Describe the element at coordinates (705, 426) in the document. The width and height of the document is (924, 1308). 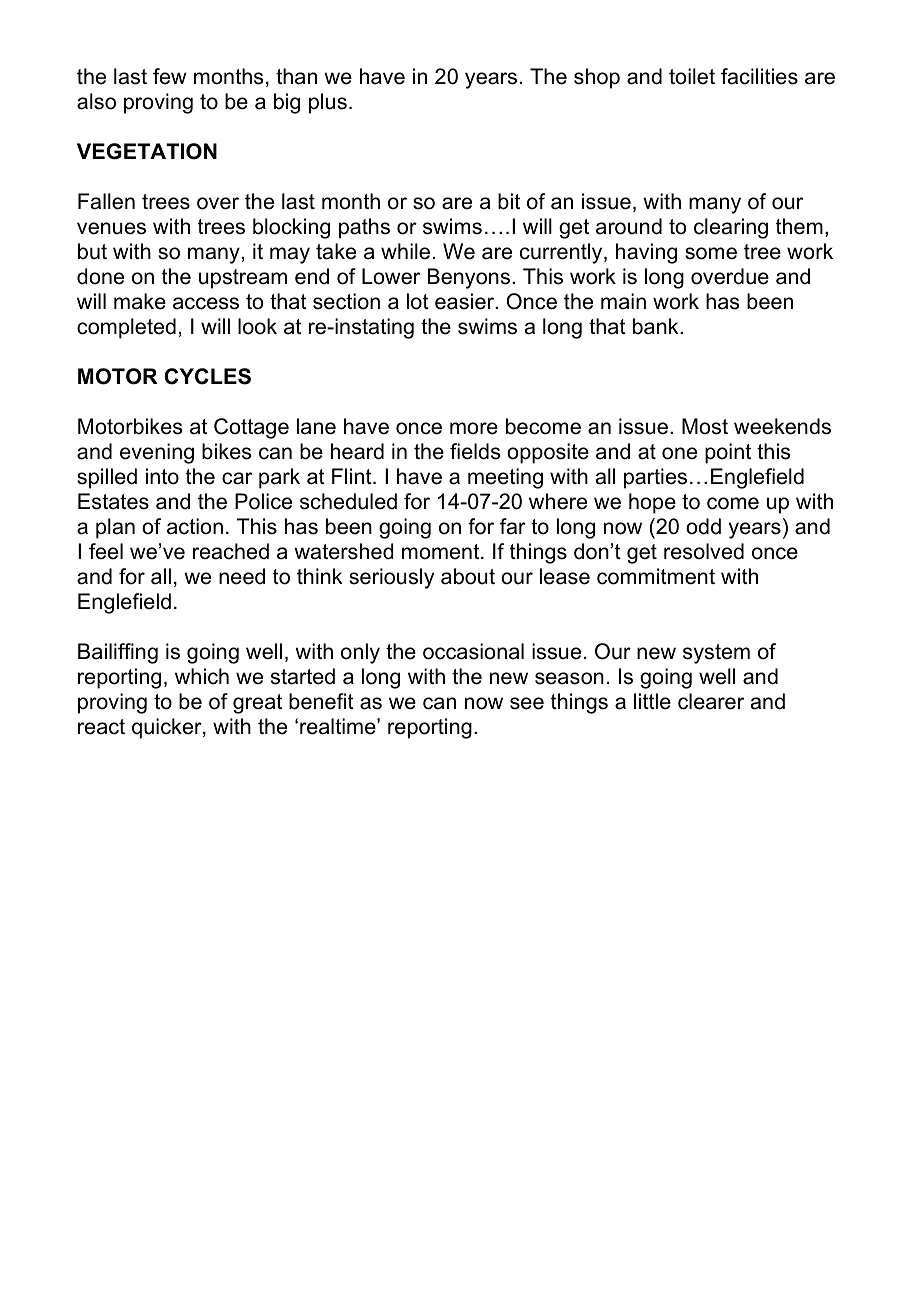
I see `Most` at that location.
